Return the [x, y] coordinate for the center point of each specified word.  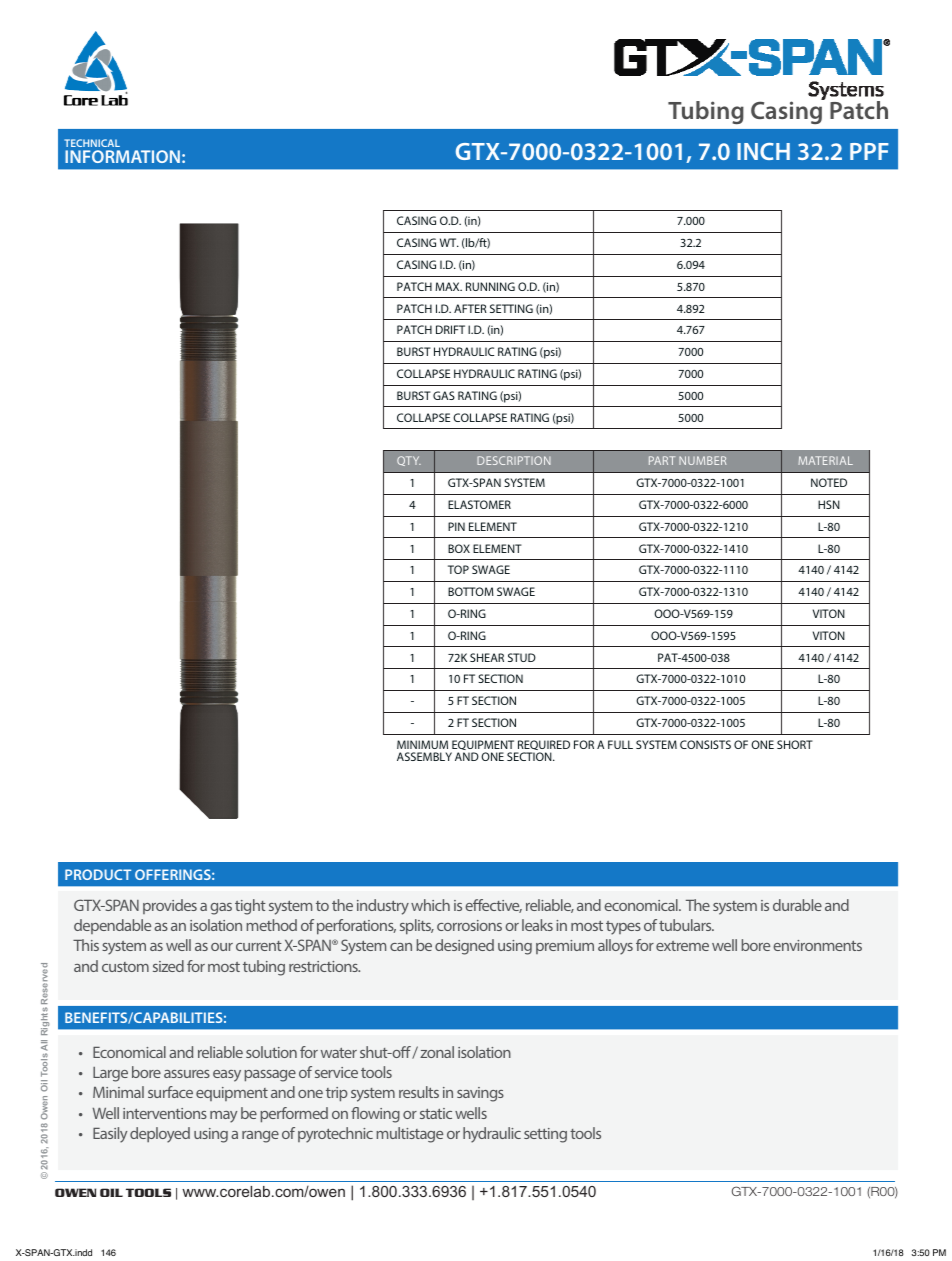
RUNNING [490, 286]
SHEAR [487, 657]
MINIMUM [422, 744]
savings [480, 1094]
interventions [165, 1113]
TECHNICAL [92, 143]
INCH [763, 151]
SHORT [795, 744]
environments [817, 945]
